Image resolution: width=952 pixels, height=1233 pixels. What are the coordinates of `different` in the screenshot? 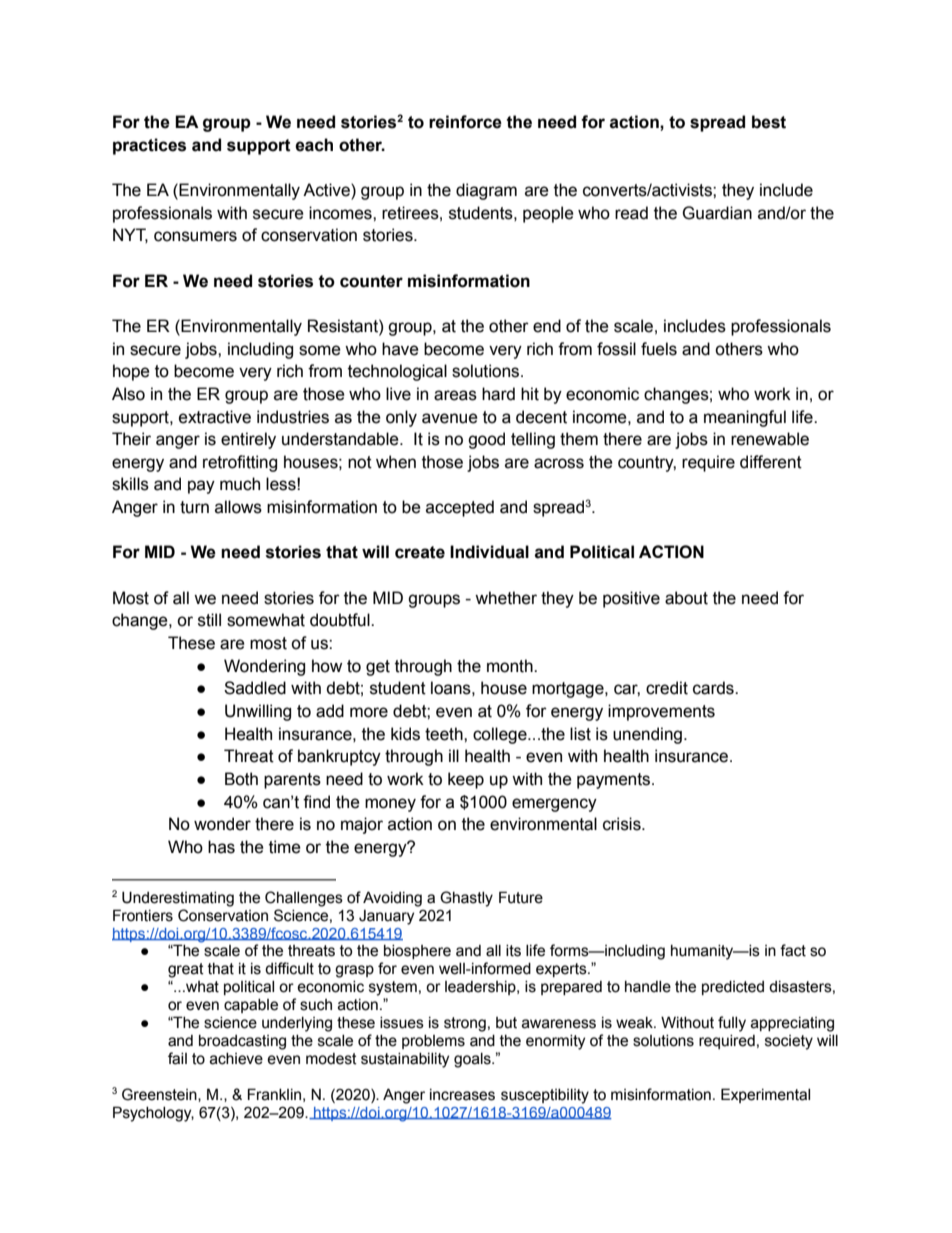 It's located at (771, 462).
